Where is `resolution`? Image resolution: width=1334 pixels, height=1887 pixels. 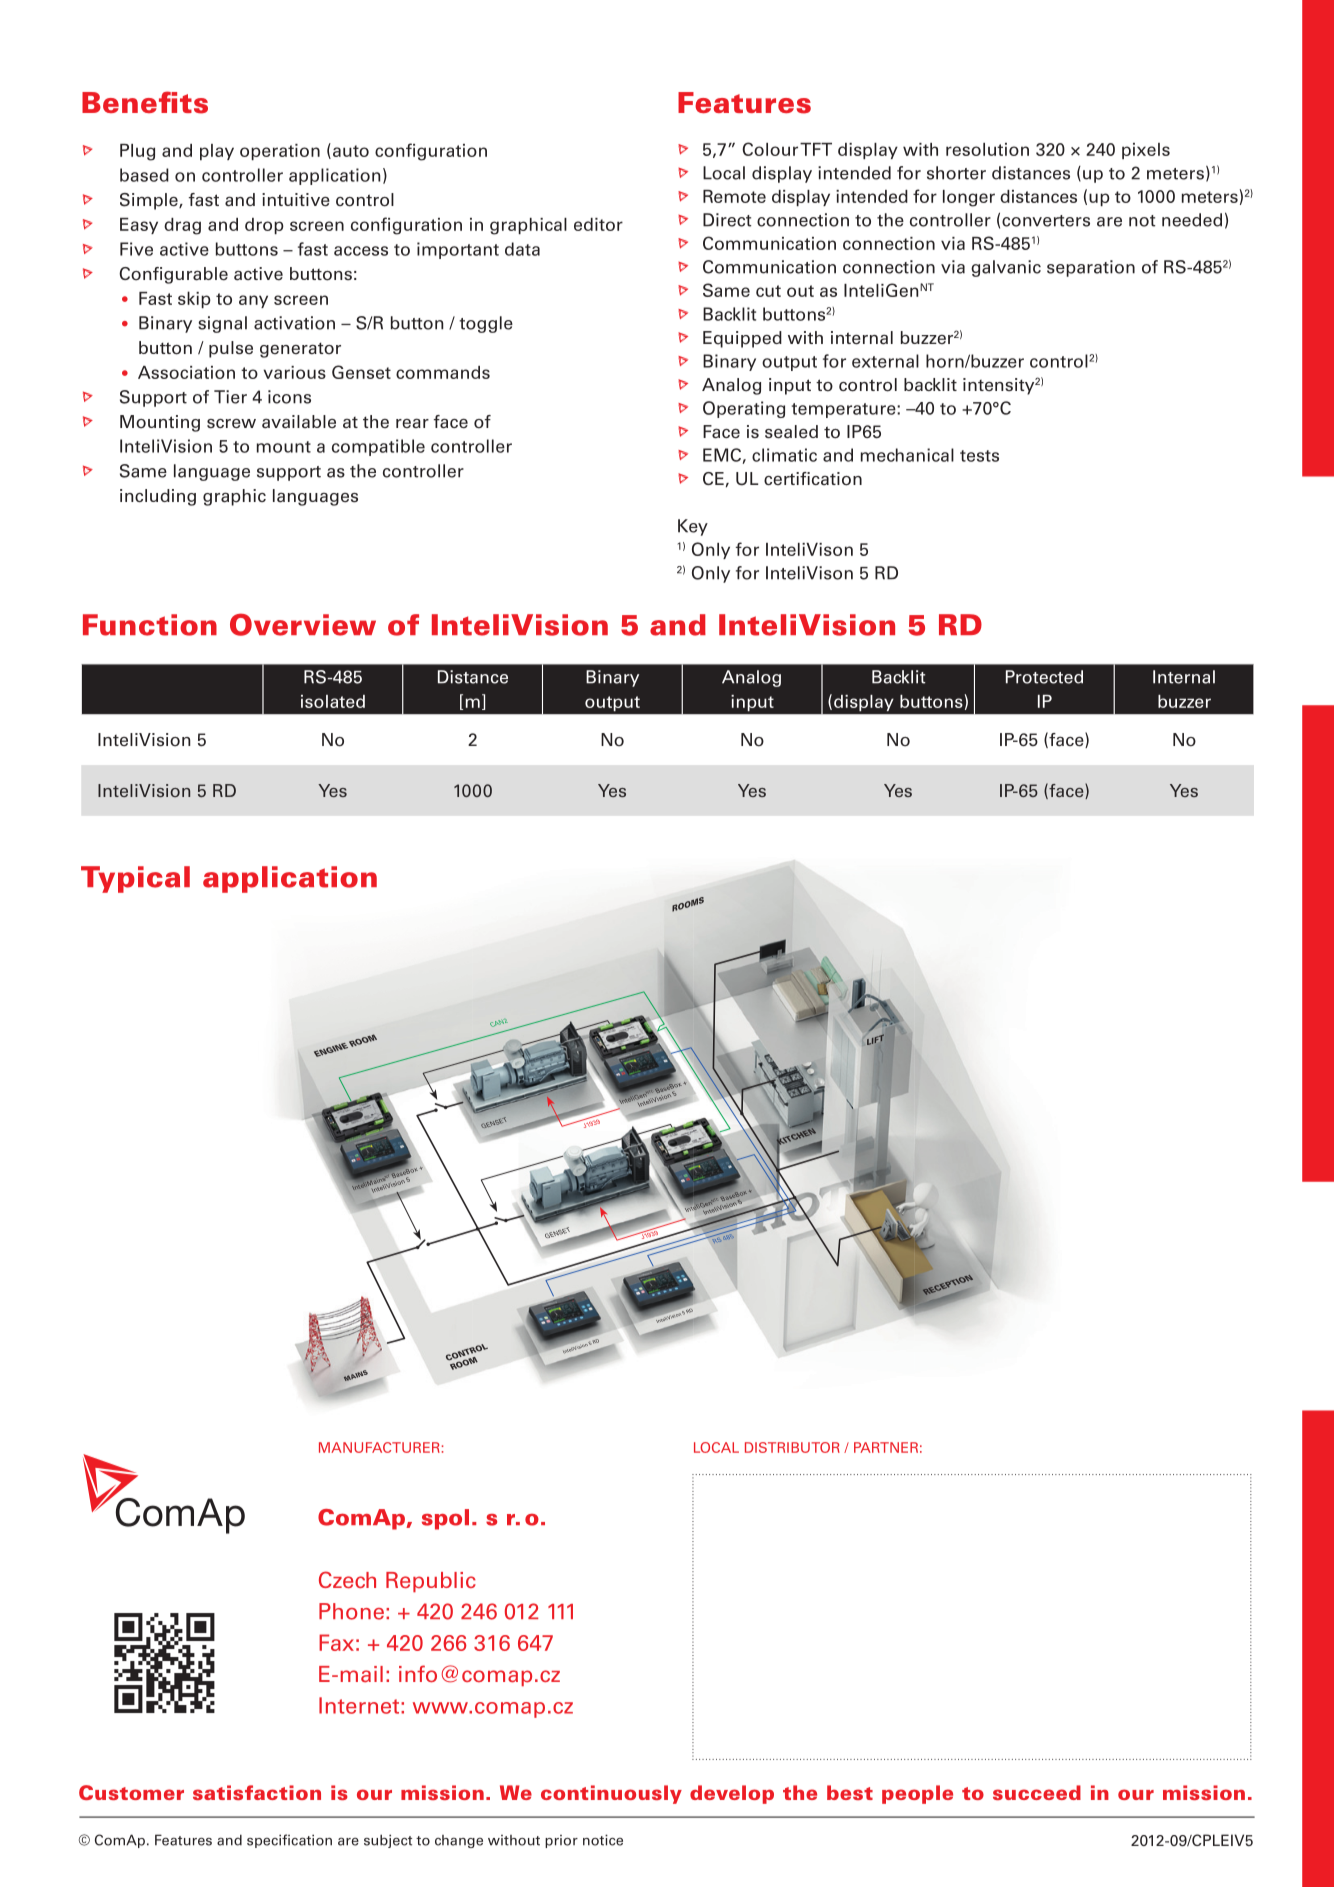
resolution is located at coordinates (987, 149).
